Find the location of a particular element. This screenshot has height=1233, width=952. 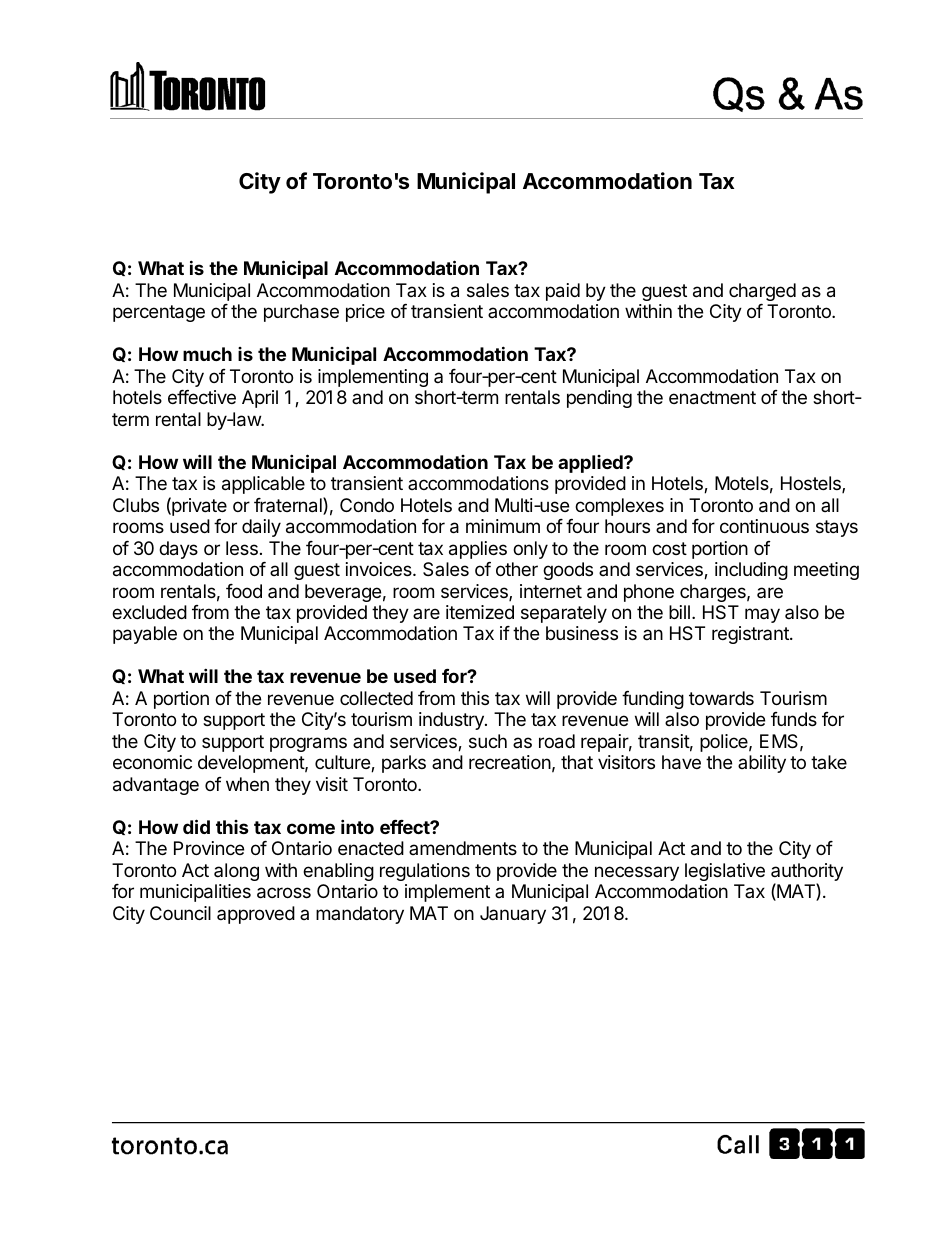

Council is located at coordinates (180, 913).
